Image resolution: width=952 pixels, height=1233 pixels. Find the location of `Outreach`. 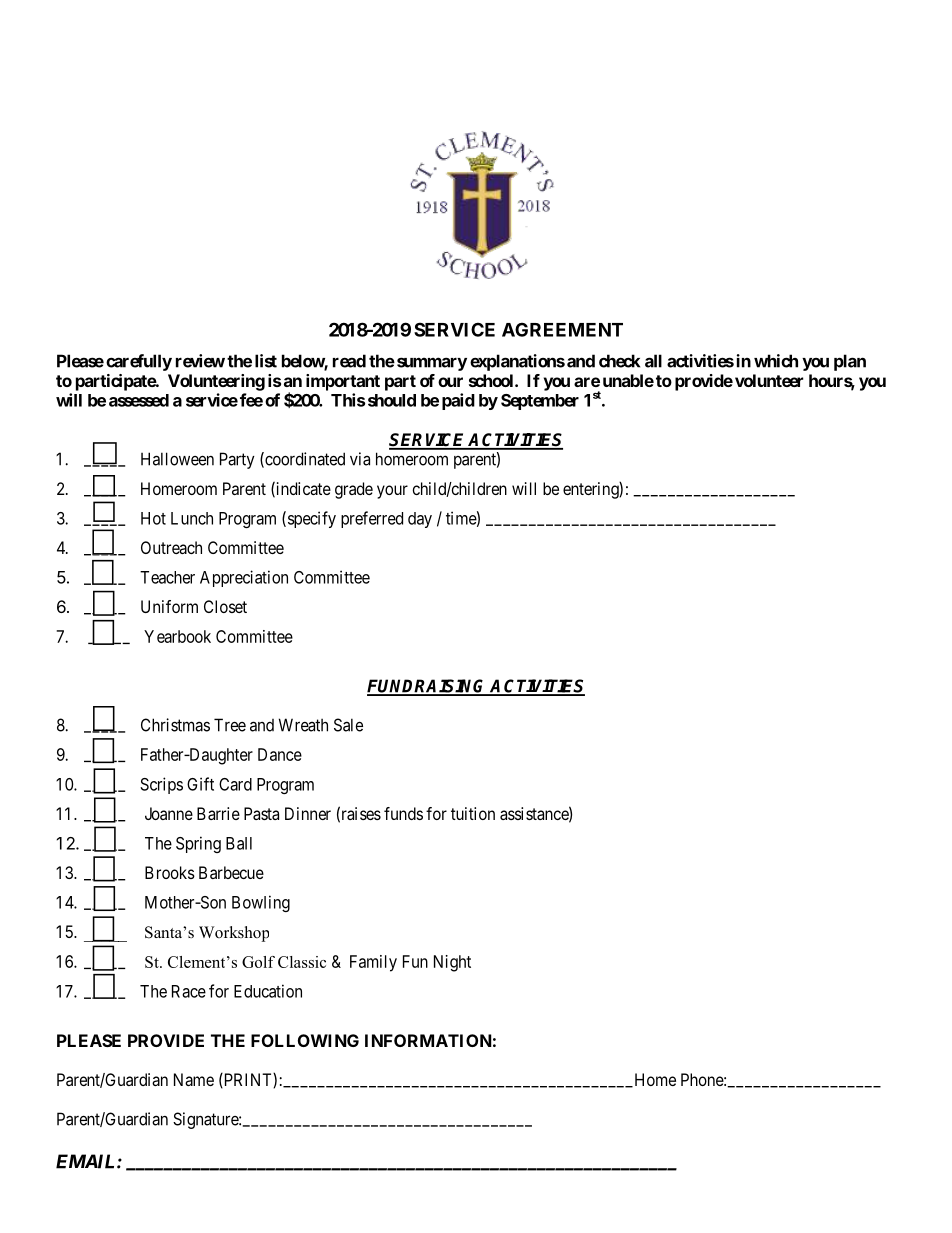

Outreach is located at coordinates (171, 547).
